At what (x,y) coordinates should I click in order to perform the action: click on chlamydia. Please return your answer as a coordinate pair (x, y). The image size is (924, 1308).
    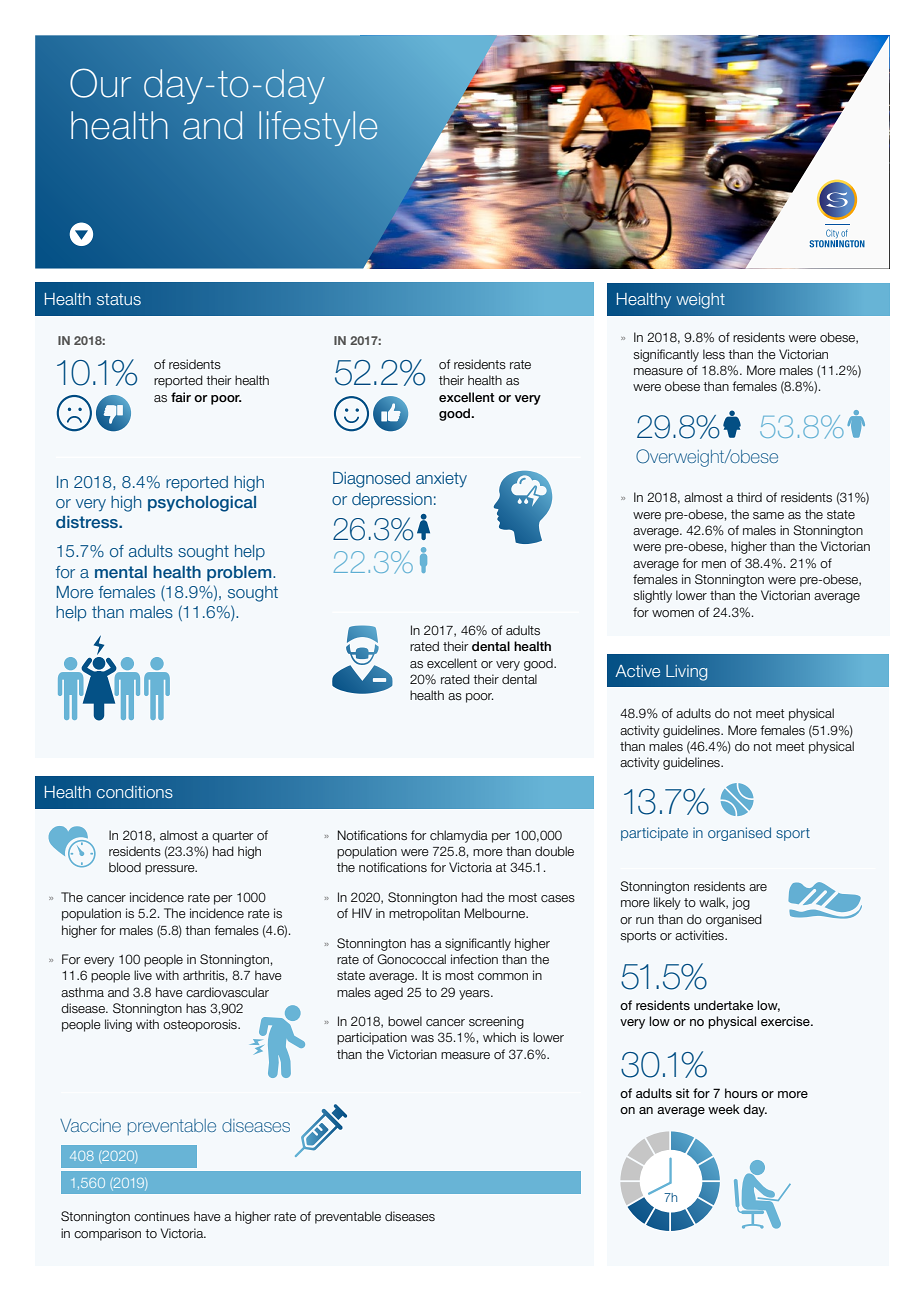
    Looking at the image, I should click on (459, 836).
